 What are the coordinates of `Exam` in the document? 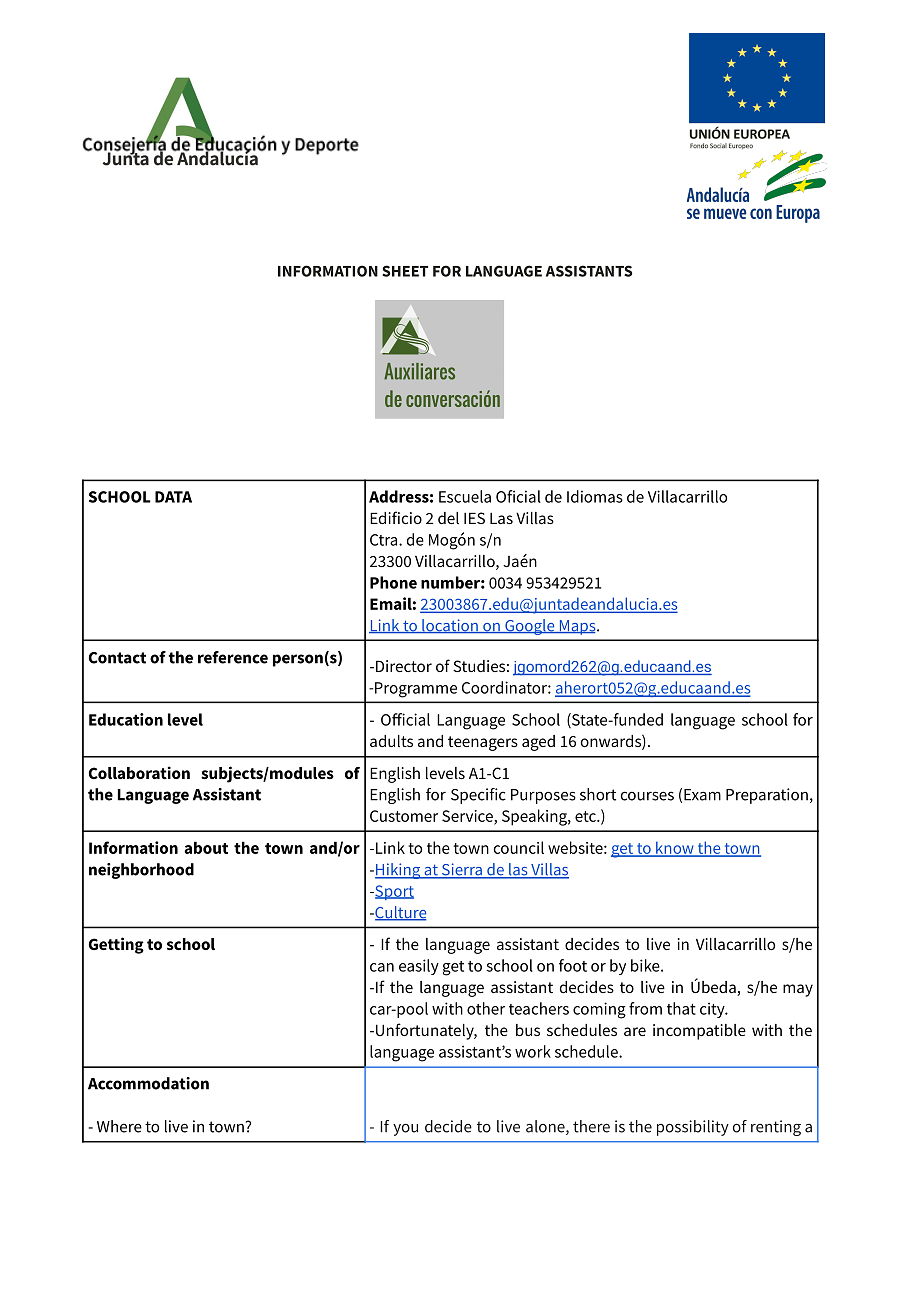 It's located at (702, 795).
